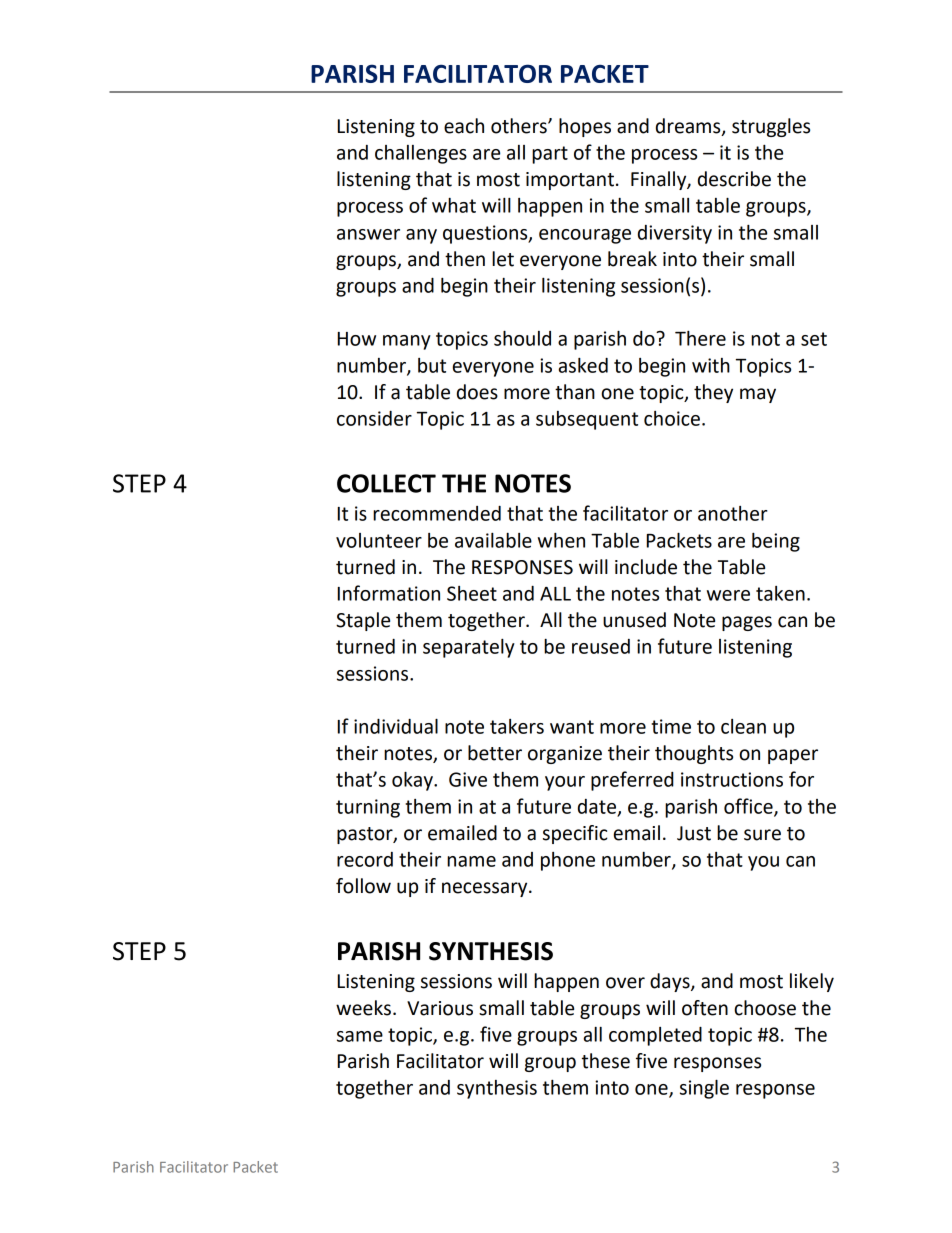 The height and width of the image is (1233, 952). Describe the element at coordinates (758, 395) in the image. I see `may` at that location.
